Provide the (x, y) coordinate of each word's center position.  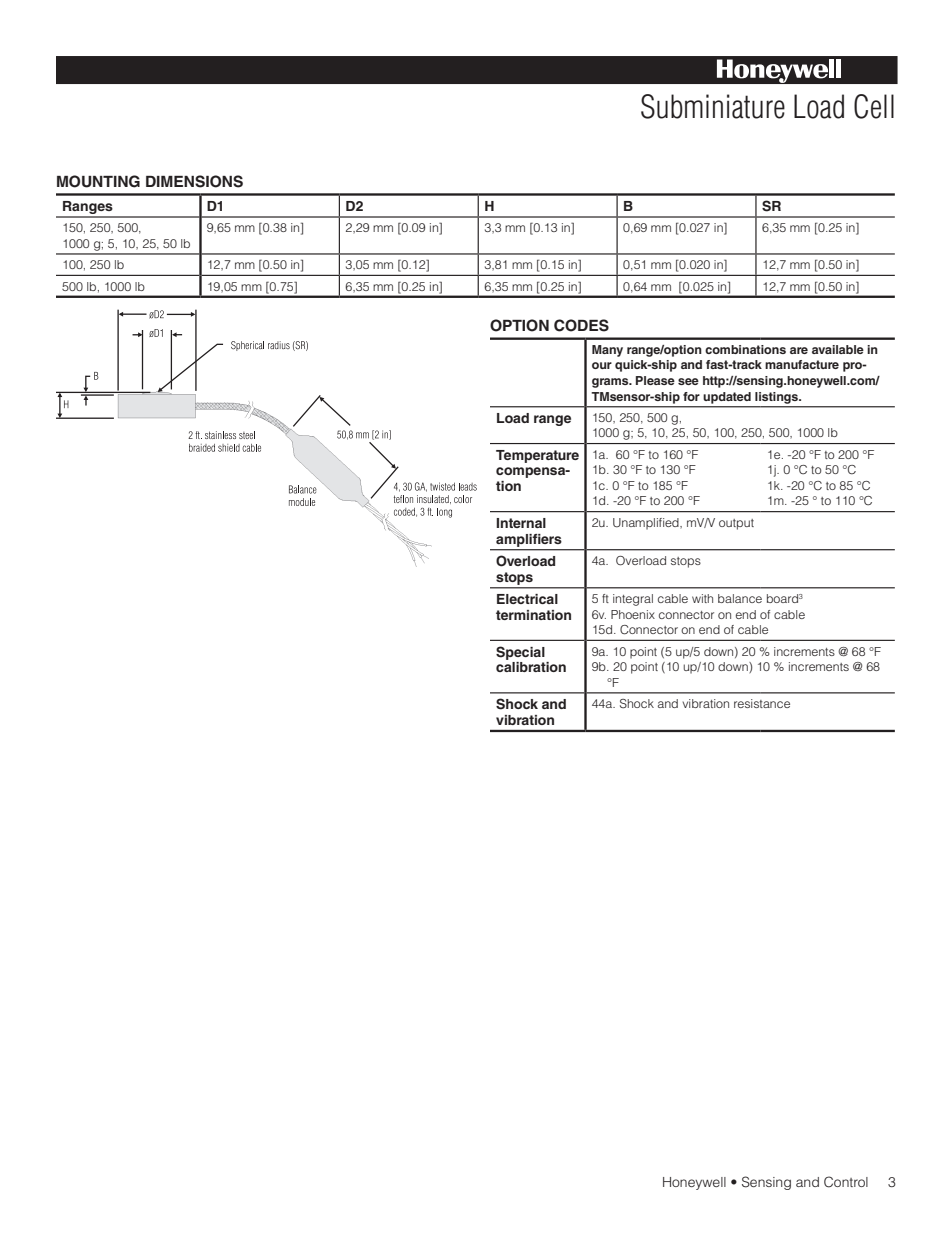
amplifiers (528, 540)
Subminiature (713, 106)
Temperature (537, 456)
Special (520, 653)
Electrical (527, 599)
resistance (762, 703)
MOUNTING (98, 181)
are (799, 350)
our (602, 365)
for (691, 396)
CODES (581, 325)
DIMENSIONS (194, 181)
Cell (874, 106)
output (736, 524)
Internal (521, 523)
